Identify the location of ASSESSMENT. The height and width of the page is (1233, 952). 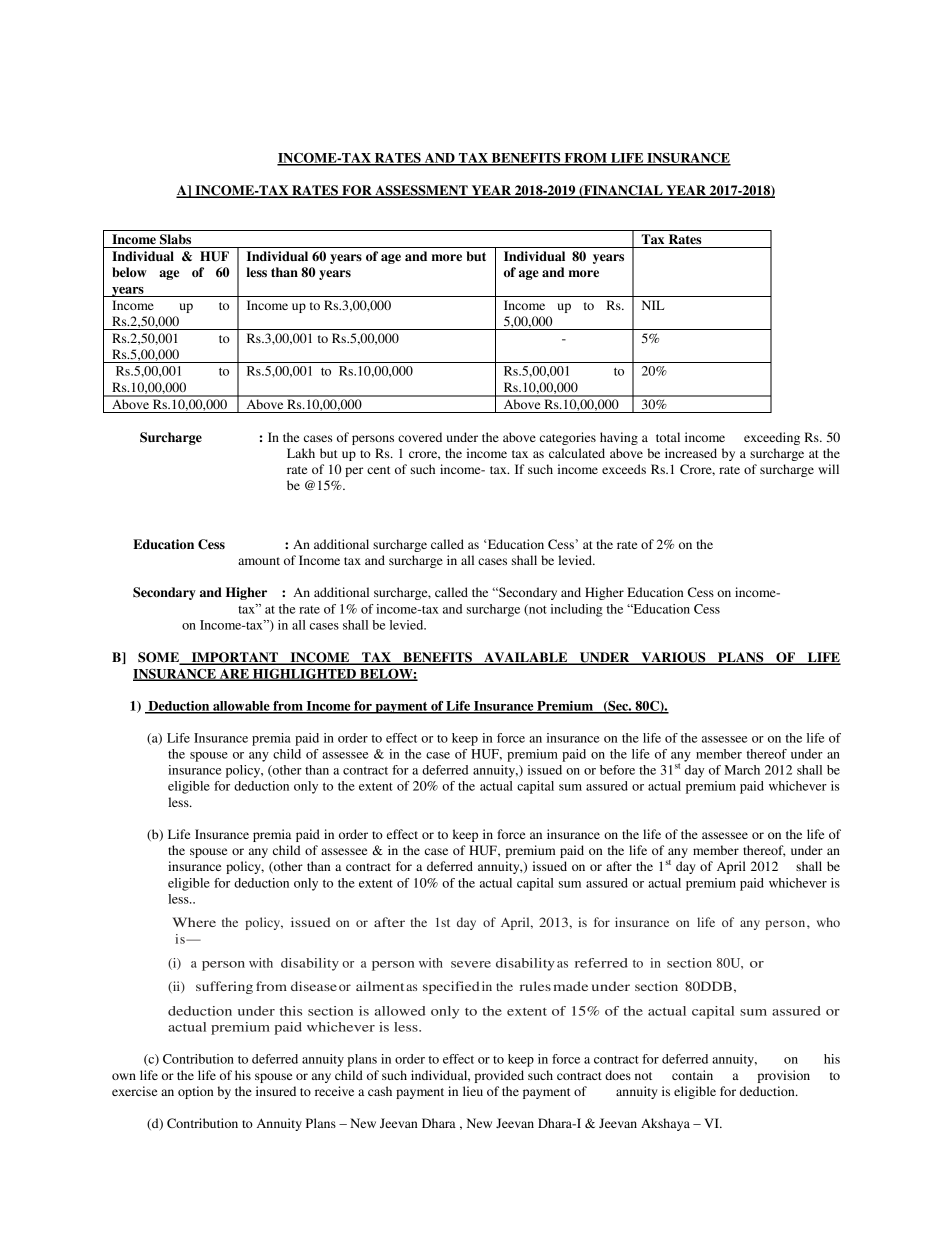
(421, 191).
